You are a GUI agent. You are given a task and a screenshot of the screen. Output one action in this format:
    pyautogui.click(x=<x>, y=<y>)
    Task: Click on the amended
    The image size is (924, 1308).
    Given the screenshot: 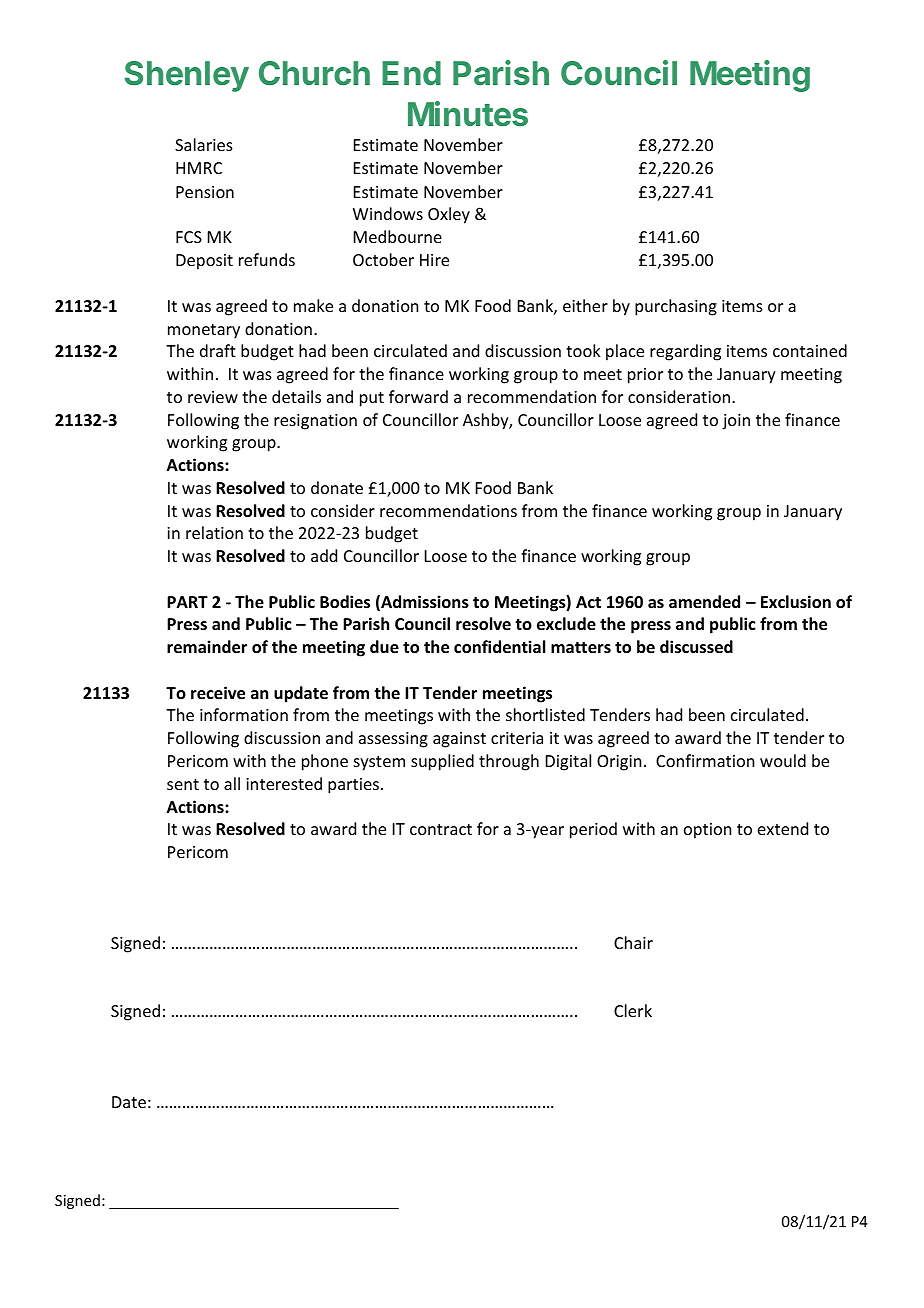 What is the action you would take?
    pyautogui.click(x=704, y=602)
